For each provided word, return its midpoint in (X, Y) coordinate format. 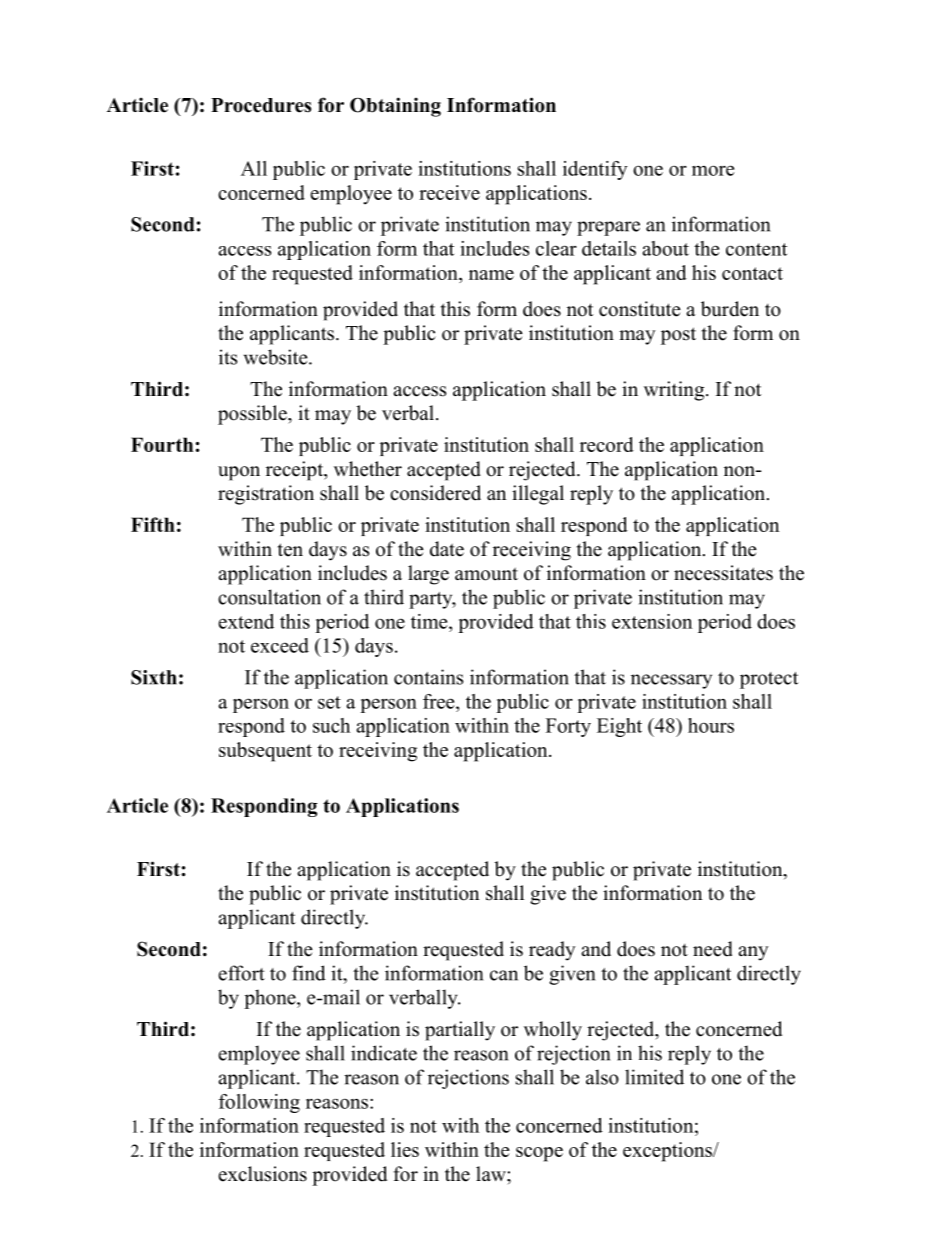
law (492, 1173)
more (713, 170)
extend (246, 621)
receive (449, 192)
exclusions (262, 1174)
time (430, 621)
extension (652, 621)
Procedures (261, 105)
